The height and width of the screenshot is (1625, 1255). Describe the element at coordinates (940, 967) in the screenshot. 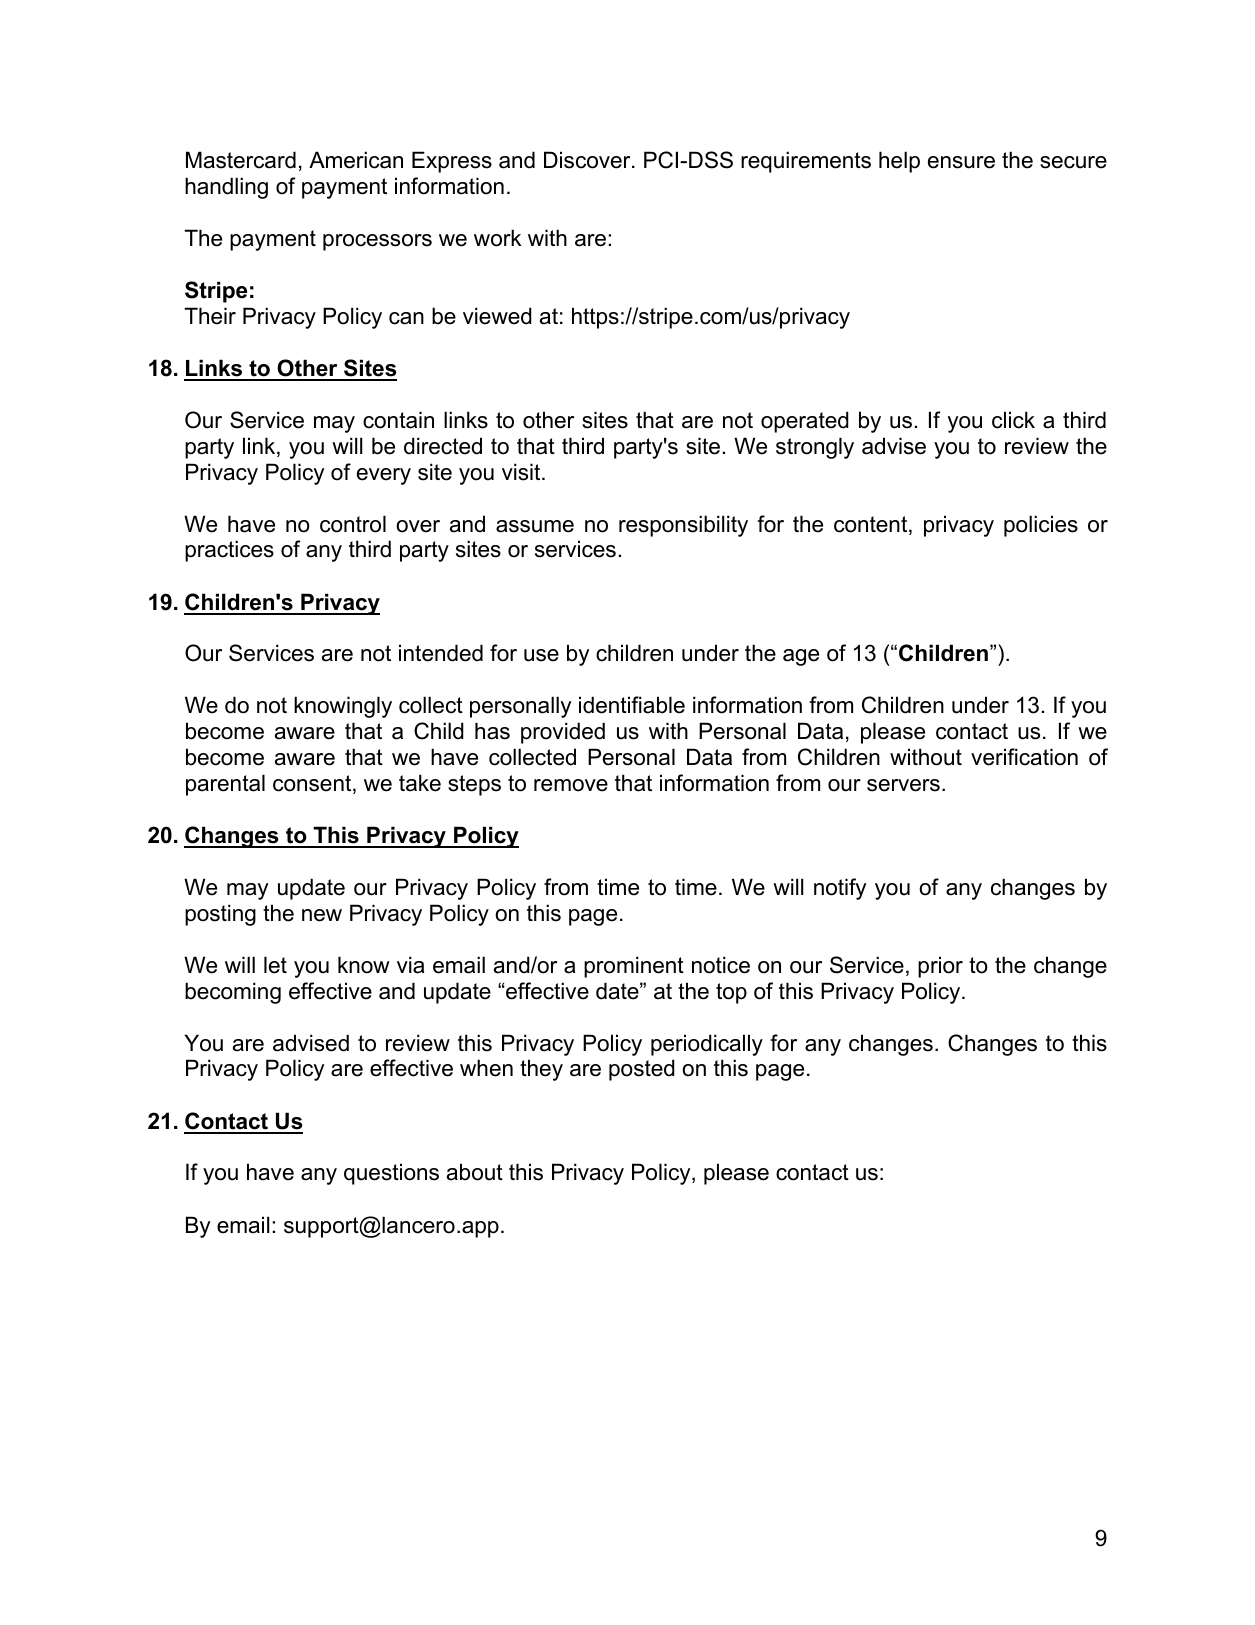

I see `prior` at that location.
